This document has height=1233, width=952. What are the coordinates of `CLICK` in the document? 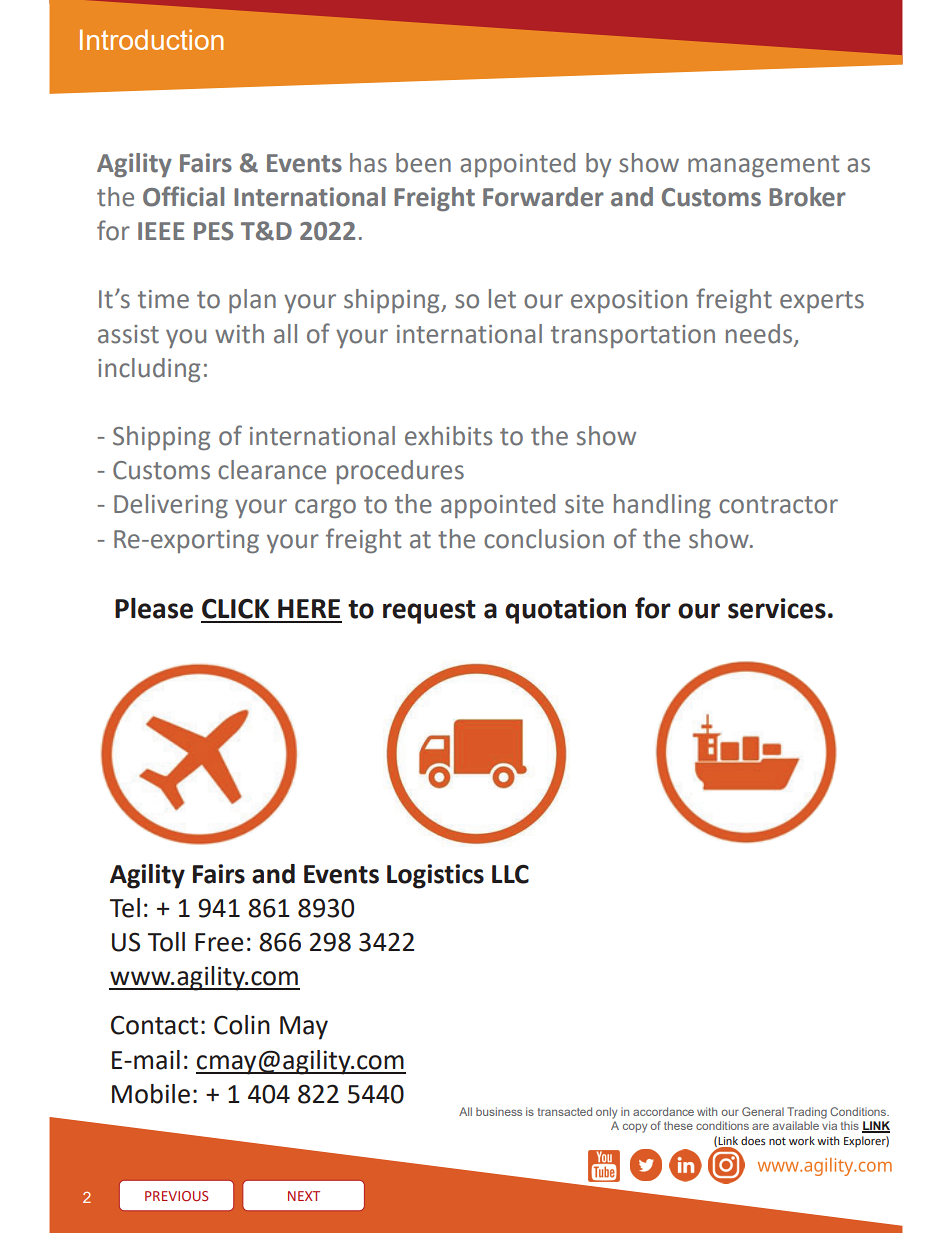 It's located at (236, 609).
